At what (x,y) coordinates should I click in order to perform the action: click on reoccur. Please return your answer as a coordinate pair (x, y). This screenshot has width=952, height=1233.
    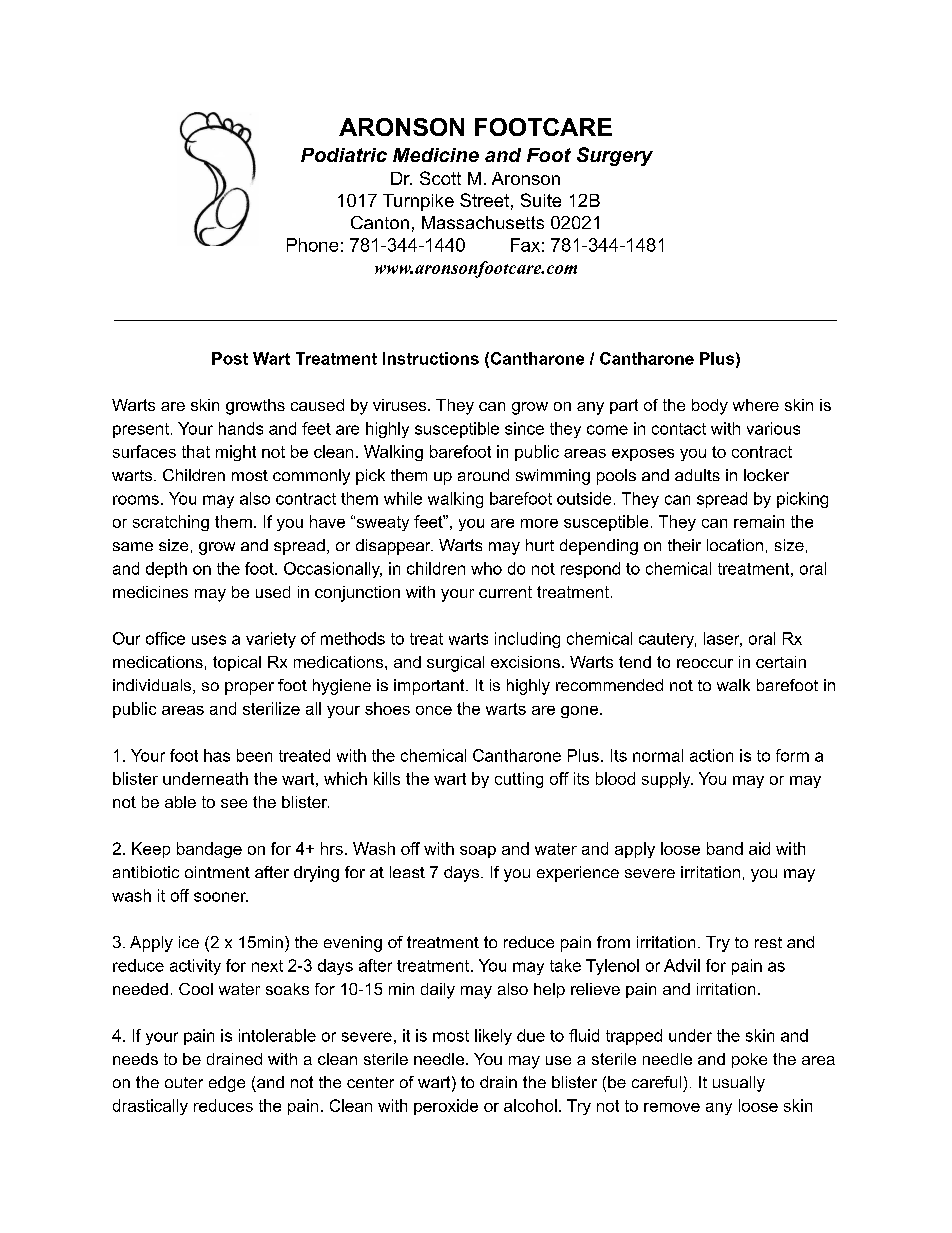
    Looking at the image, I should click on (705, 663).
